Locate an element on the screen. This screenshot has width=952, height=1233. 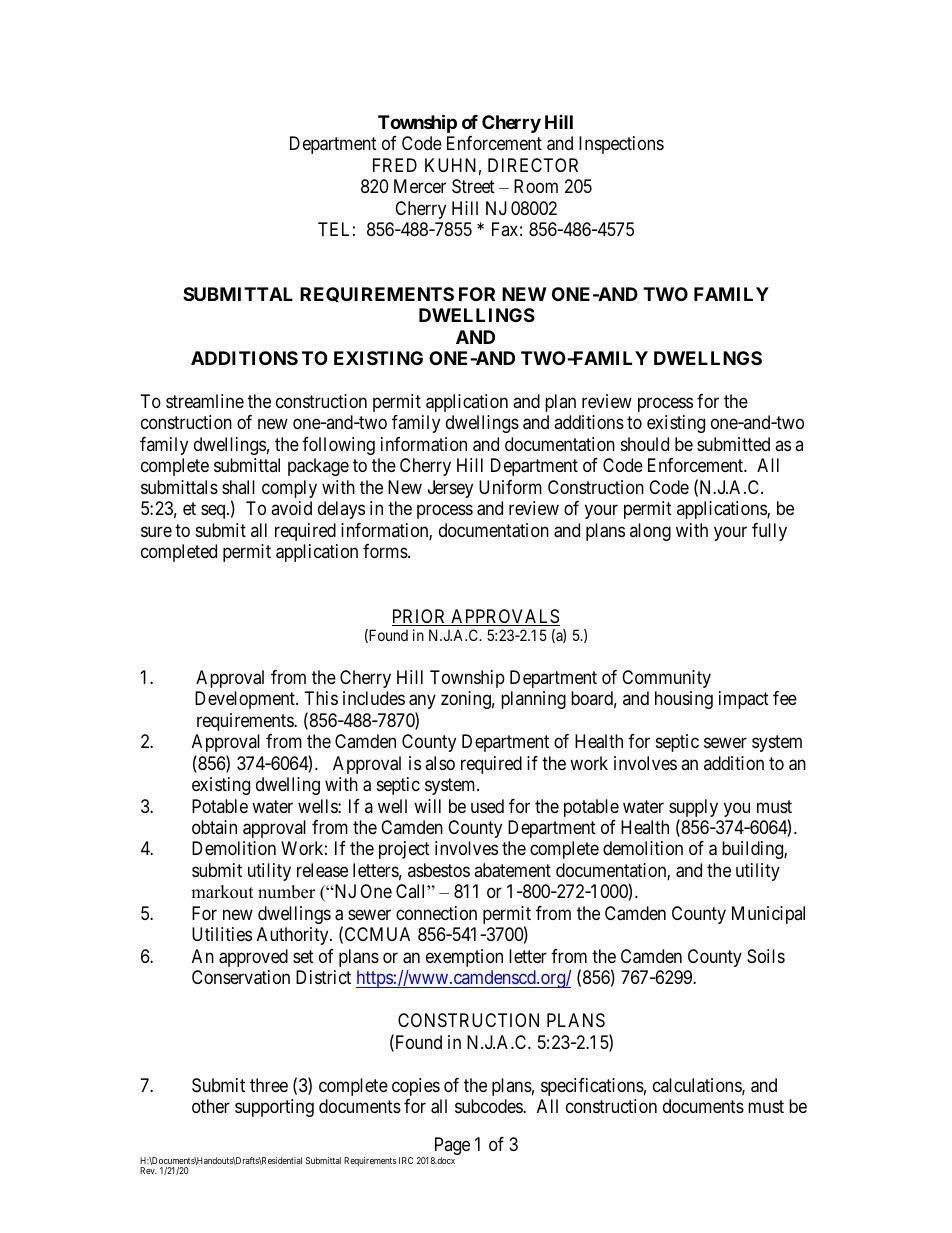
Soils is located at coordinates (766, 956).
